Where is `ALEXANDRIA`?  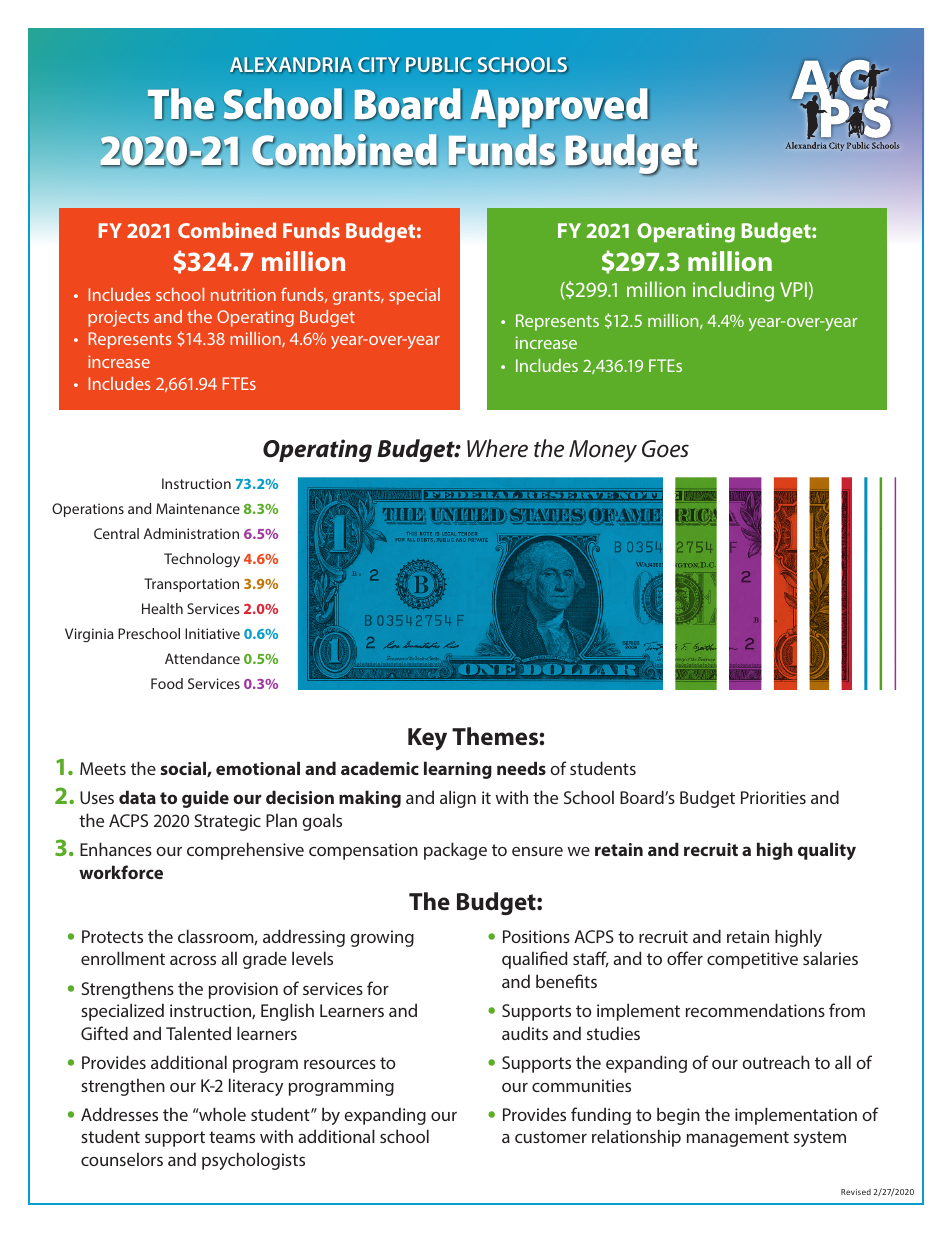
ALEXANDRIA is located at coordinates (291, 65).
